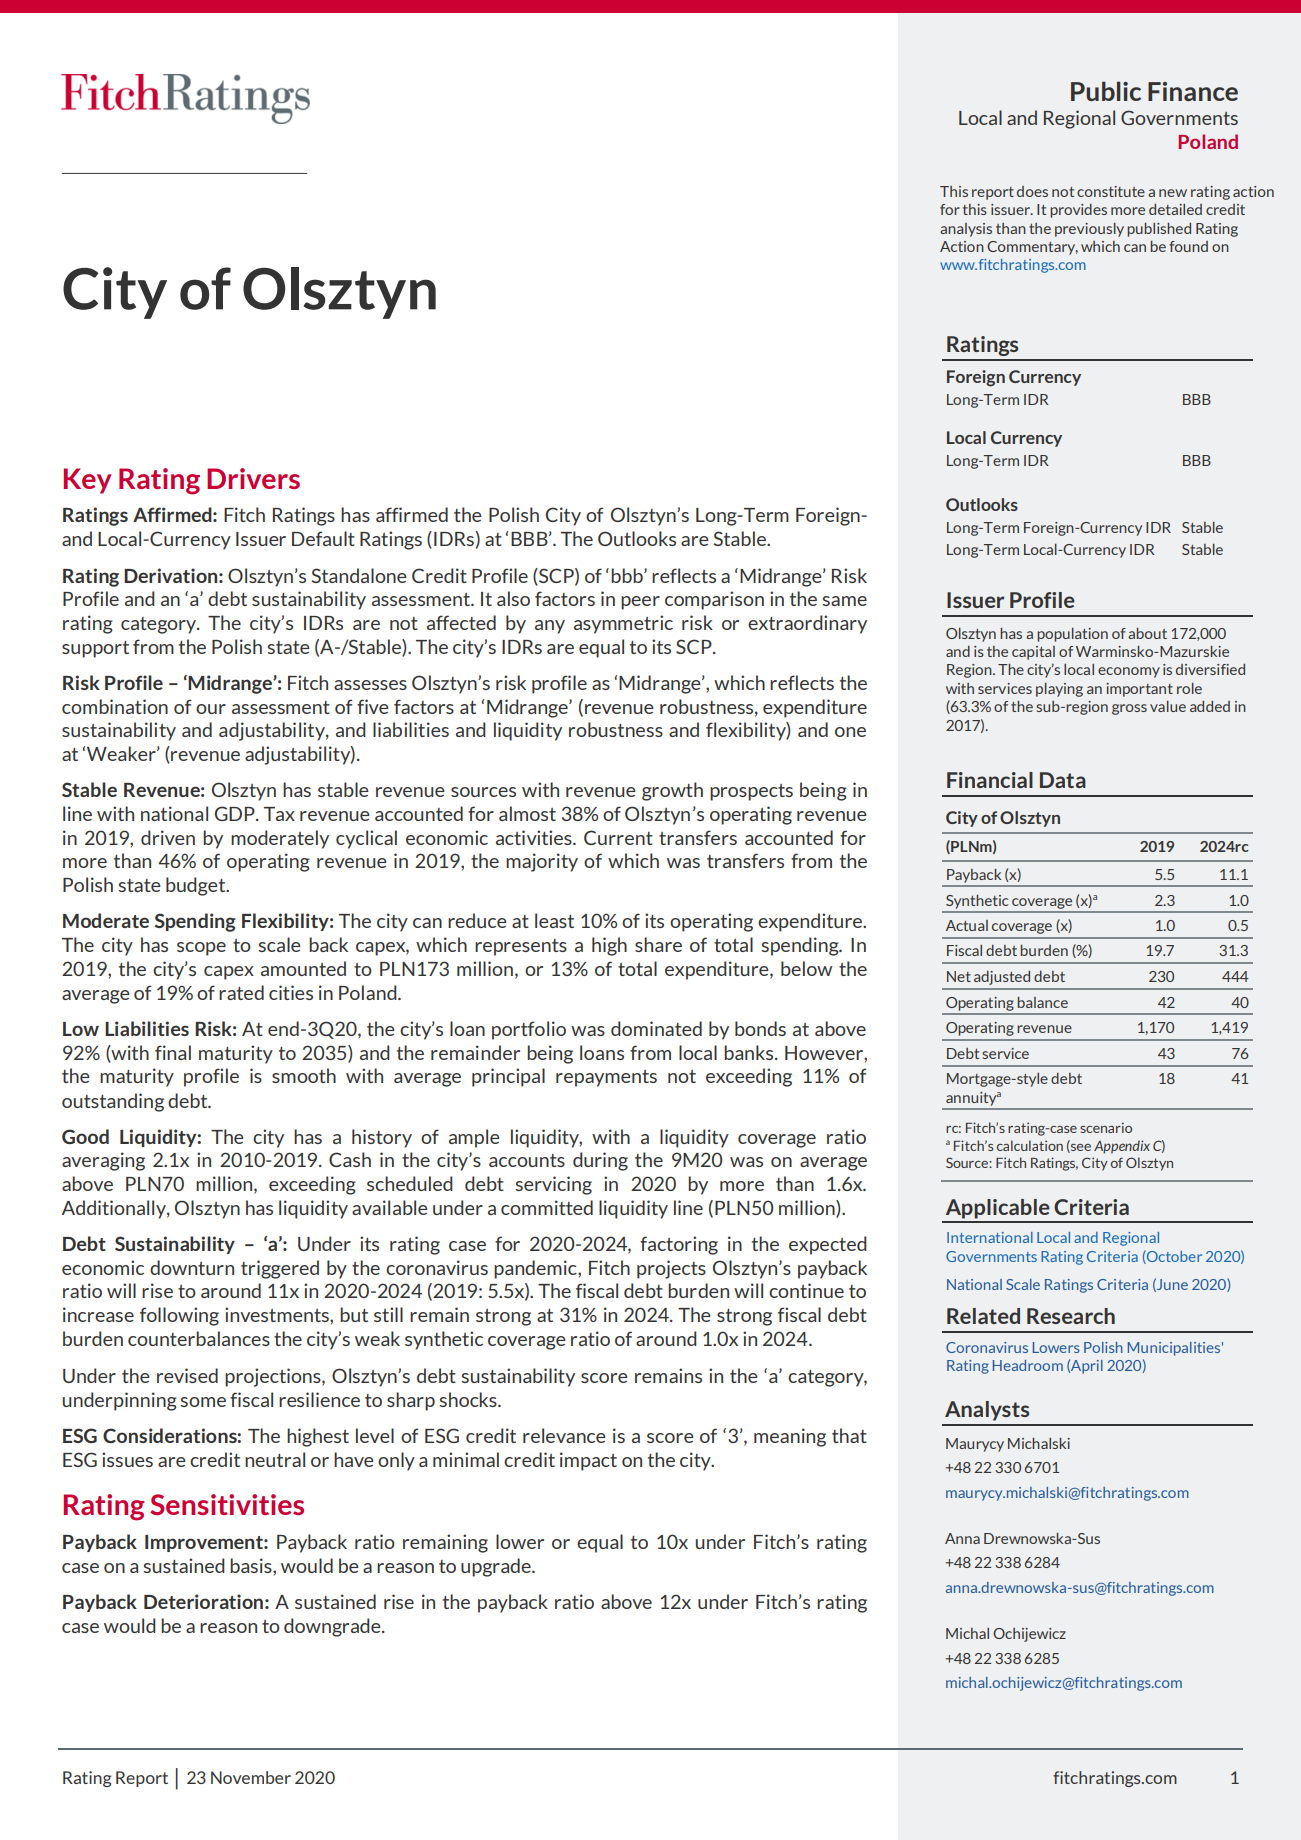  Describe the element at coordinates (497, 1567) in the screenshot. I see `upgrade` at that location.
